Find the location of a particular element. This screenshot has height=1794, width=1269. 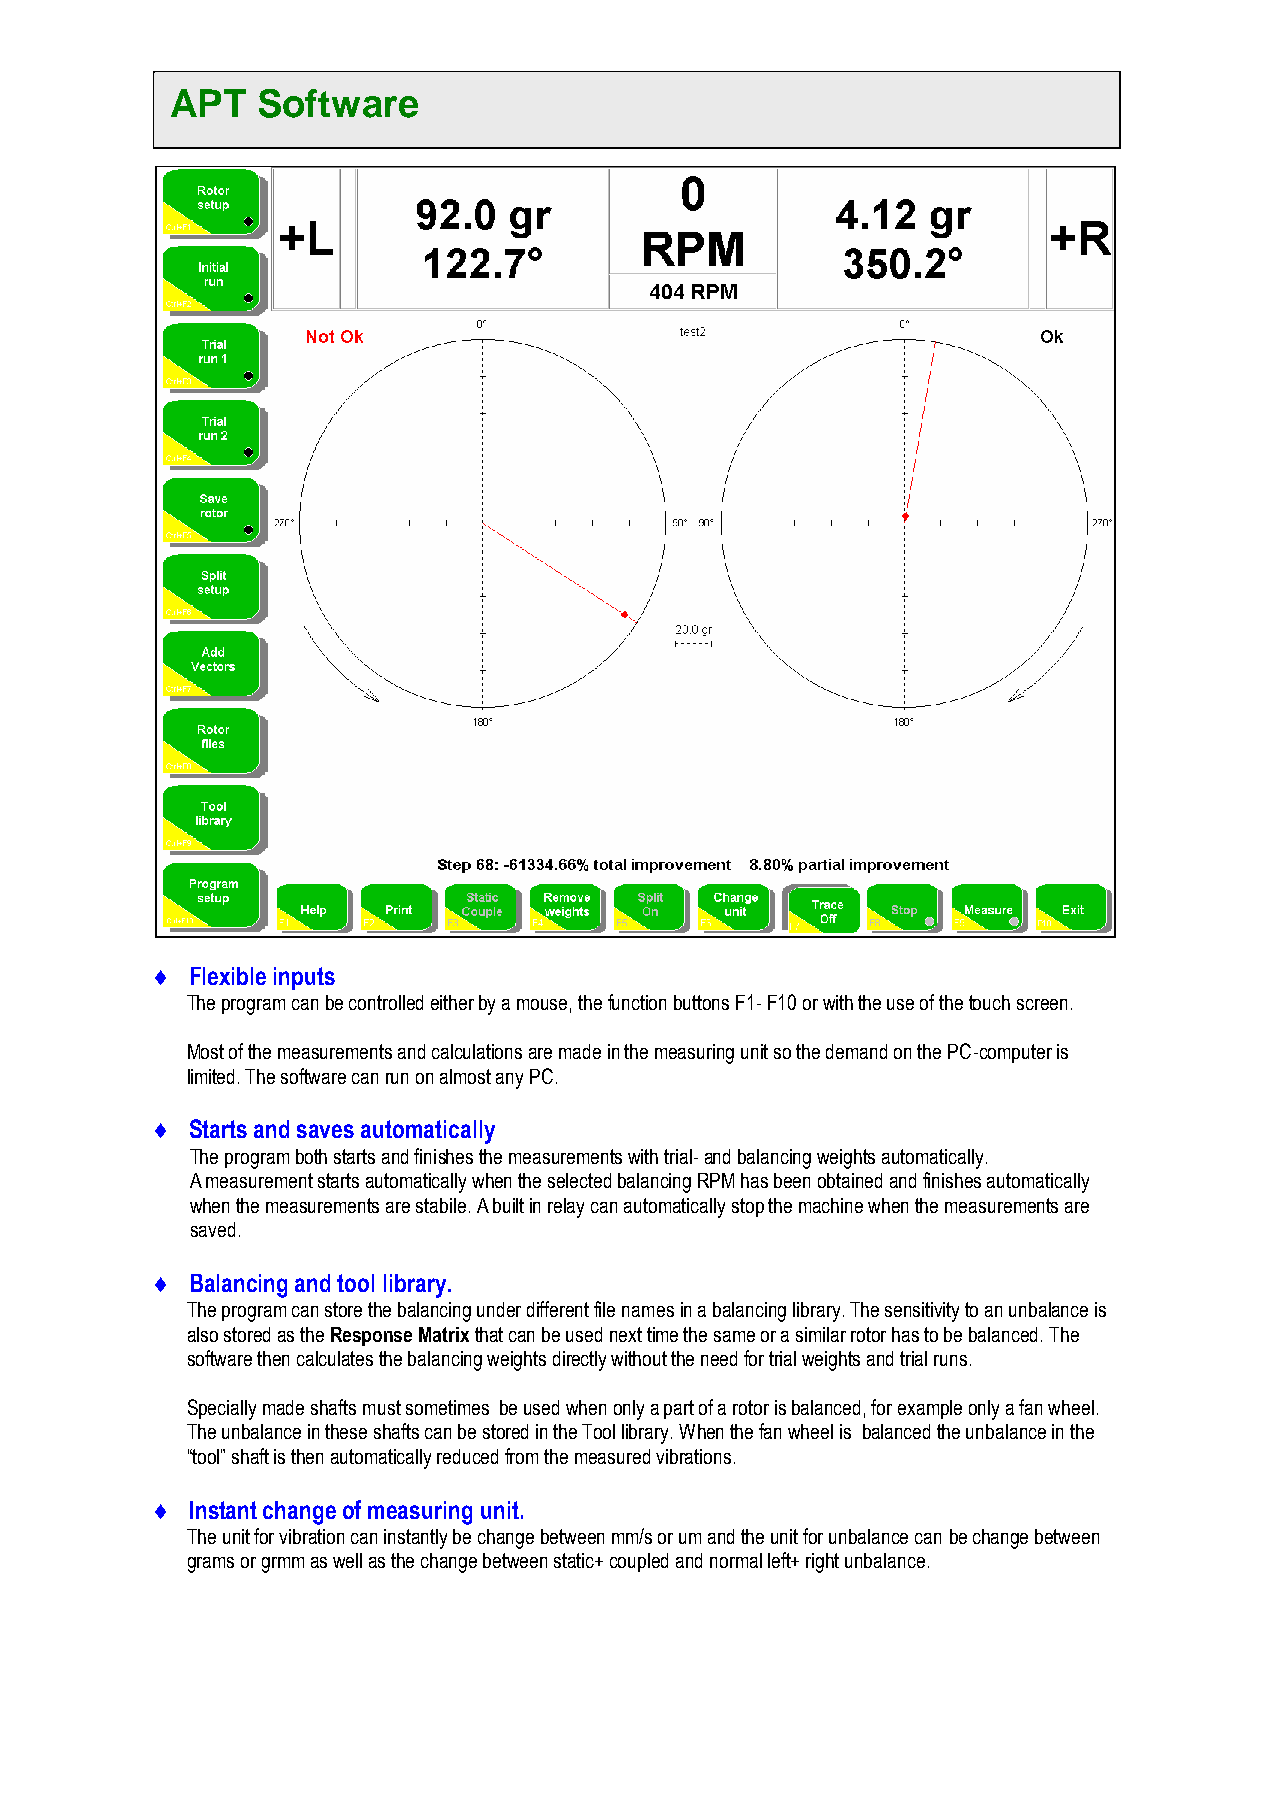

touch is located at coordinates (989, 1002).
